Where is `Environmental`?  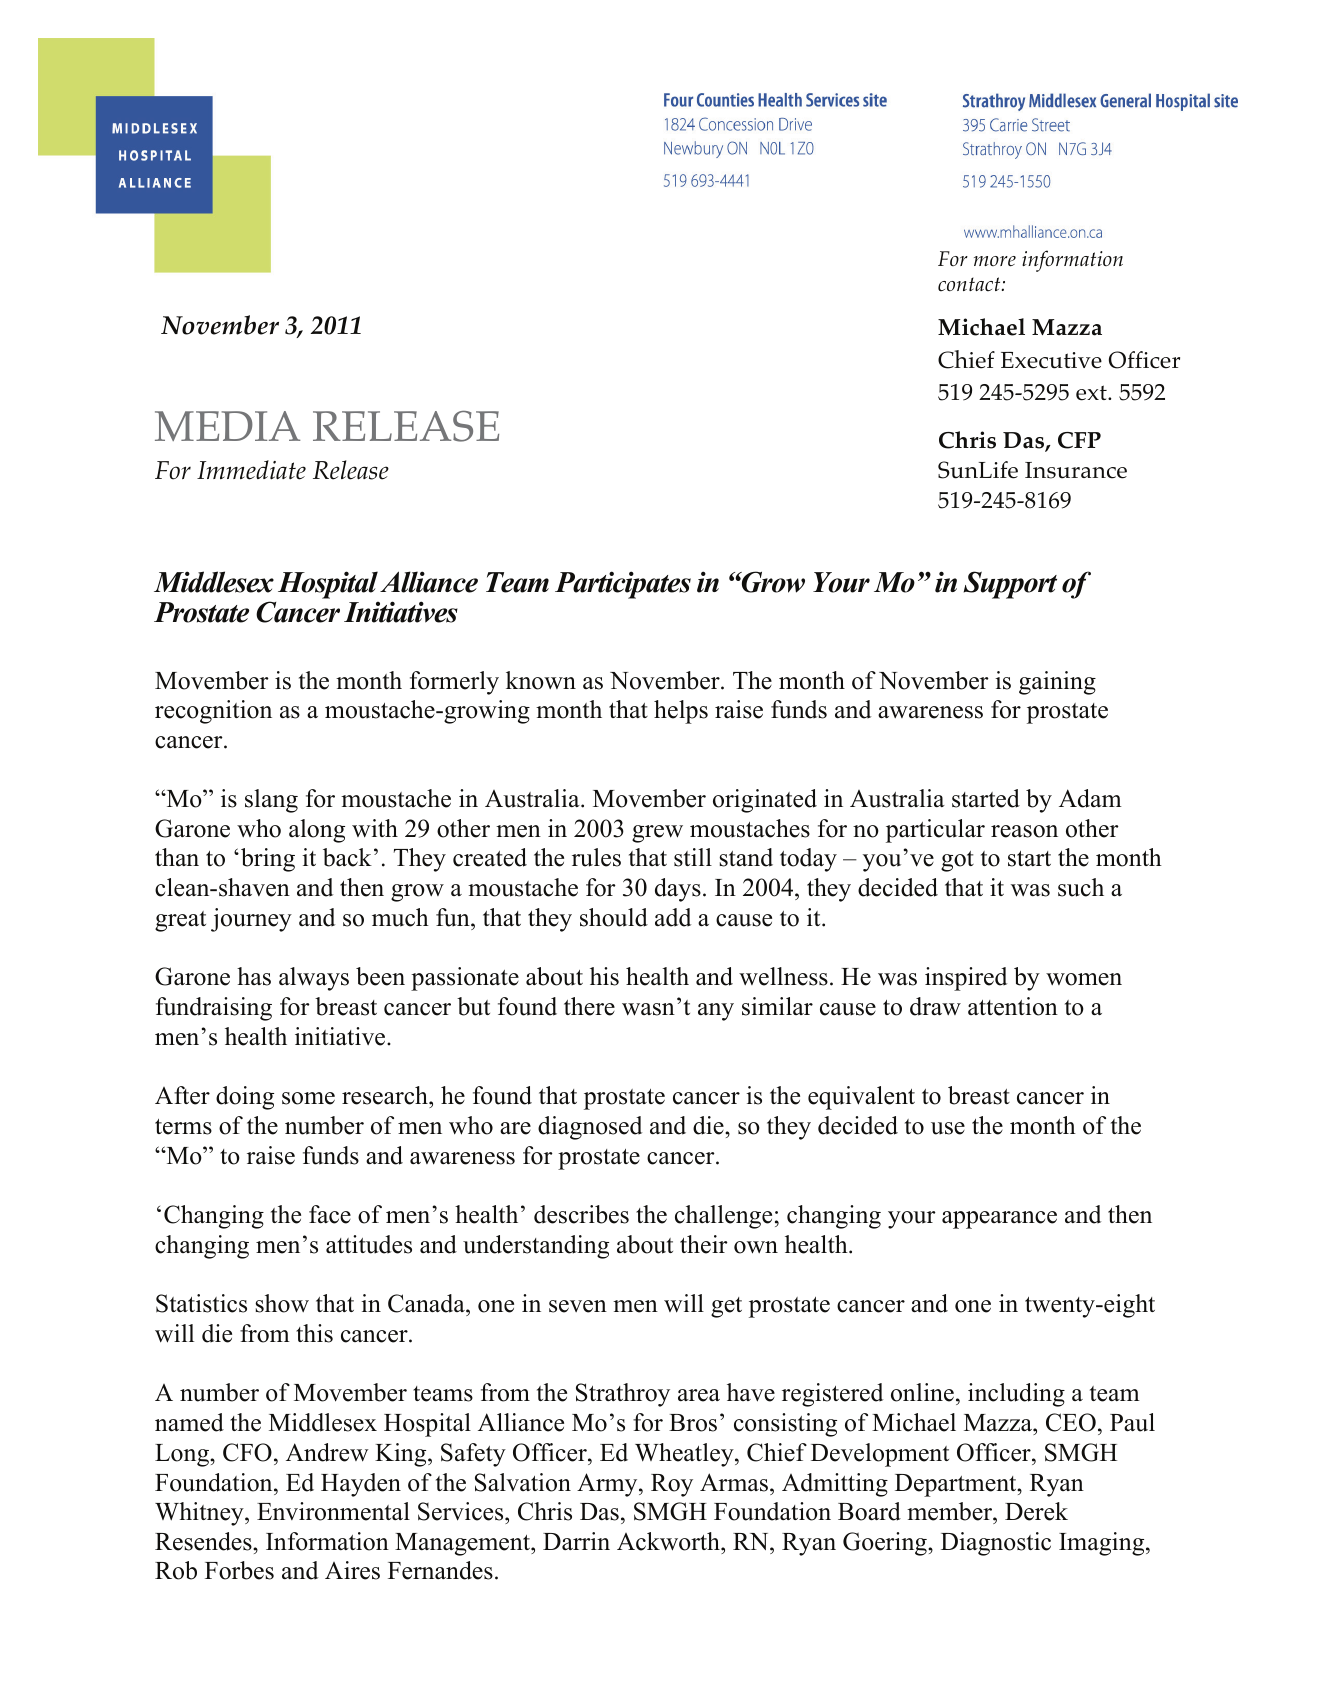 Environmental is located at coordinates (333, 1511).
